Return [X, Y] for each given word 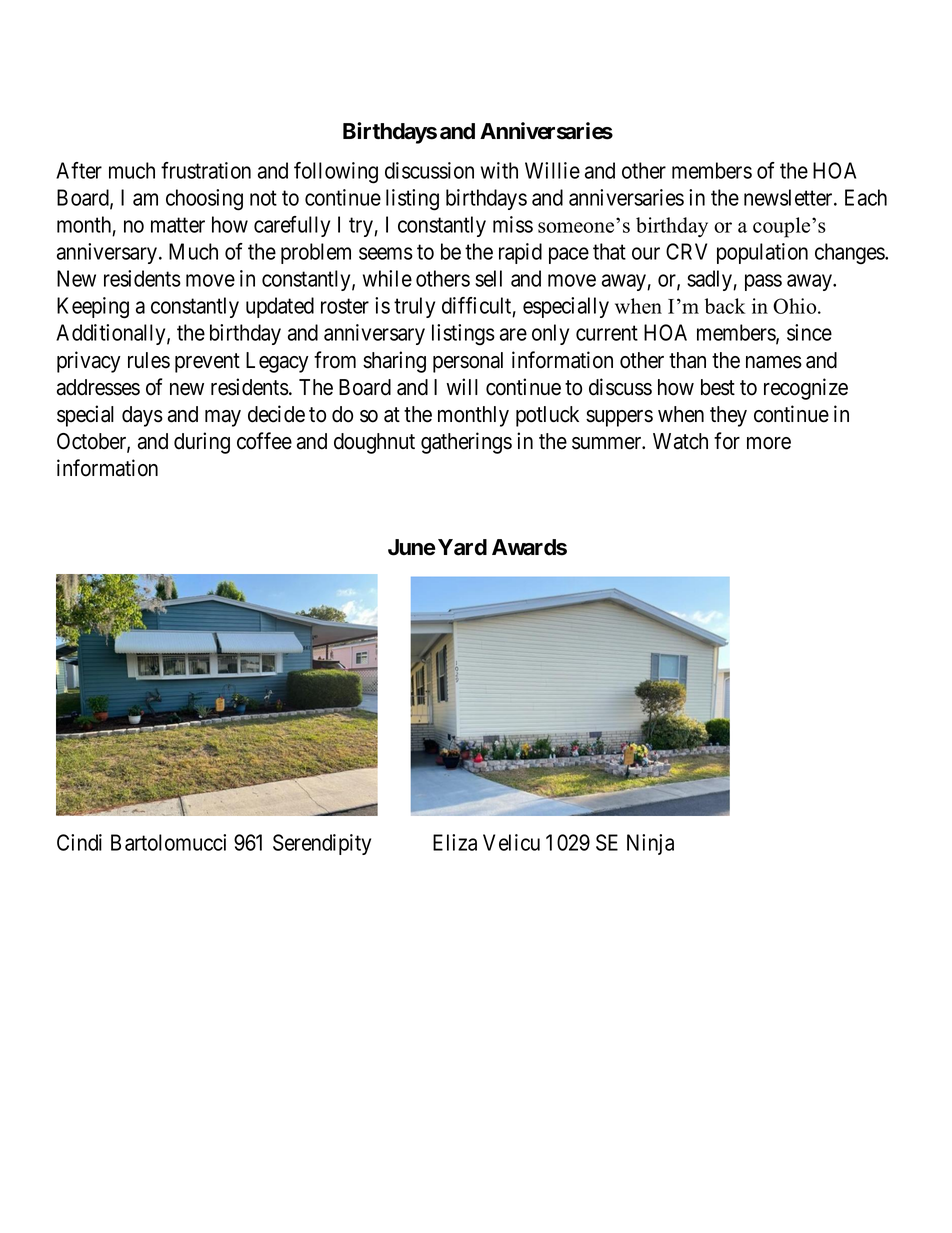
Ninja [650, 844]
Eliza [455, 842]
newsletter [789, 197]
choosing [204, 200]
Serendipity [322, 844]
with [499, 170]
